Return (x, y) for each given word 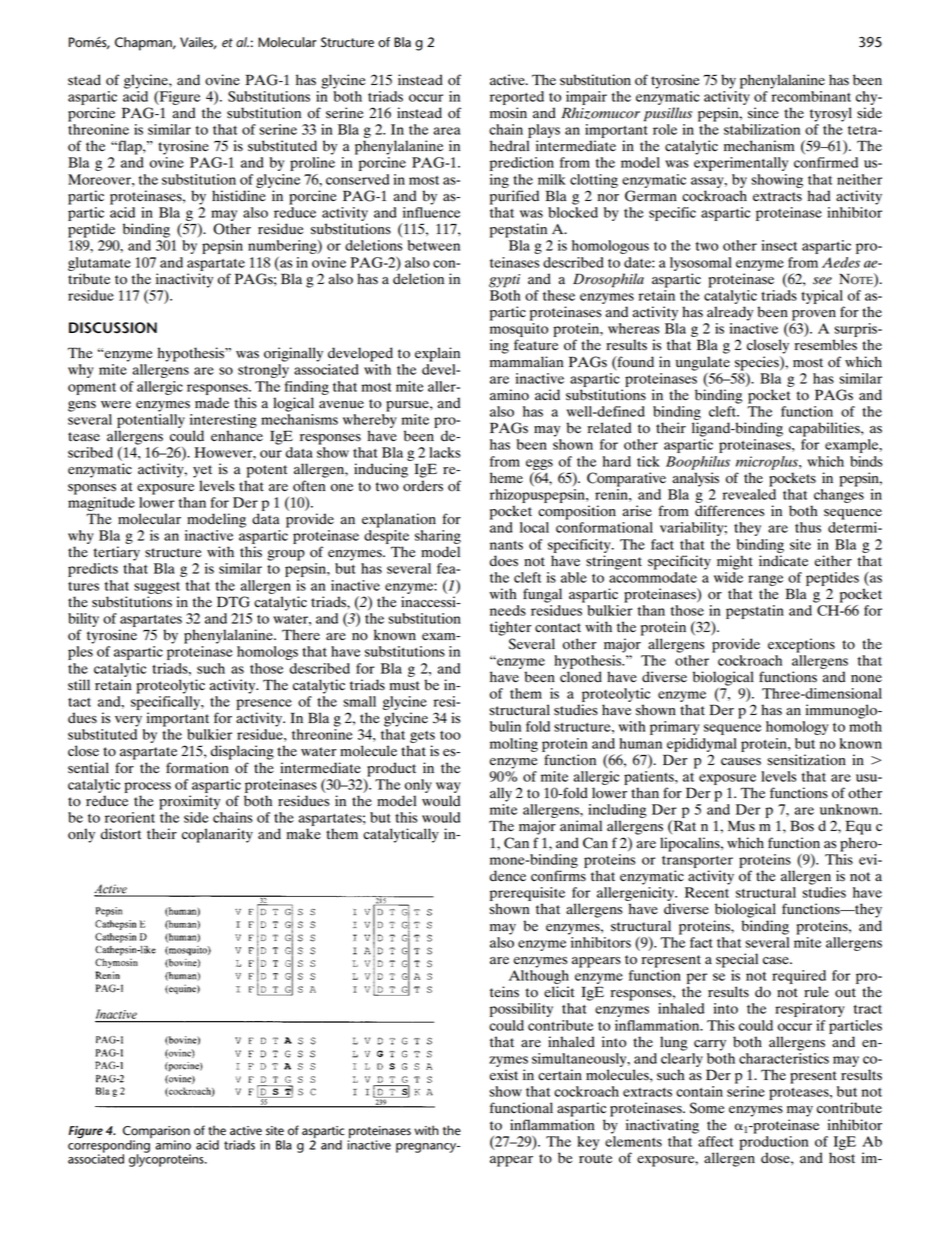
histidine (239, 196)
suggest (157, 588)
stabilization (762, 129)
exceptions (801, 645)
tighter (511, 628)
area (447, 131)
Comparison (156, 1133)
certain (560, 1075)
